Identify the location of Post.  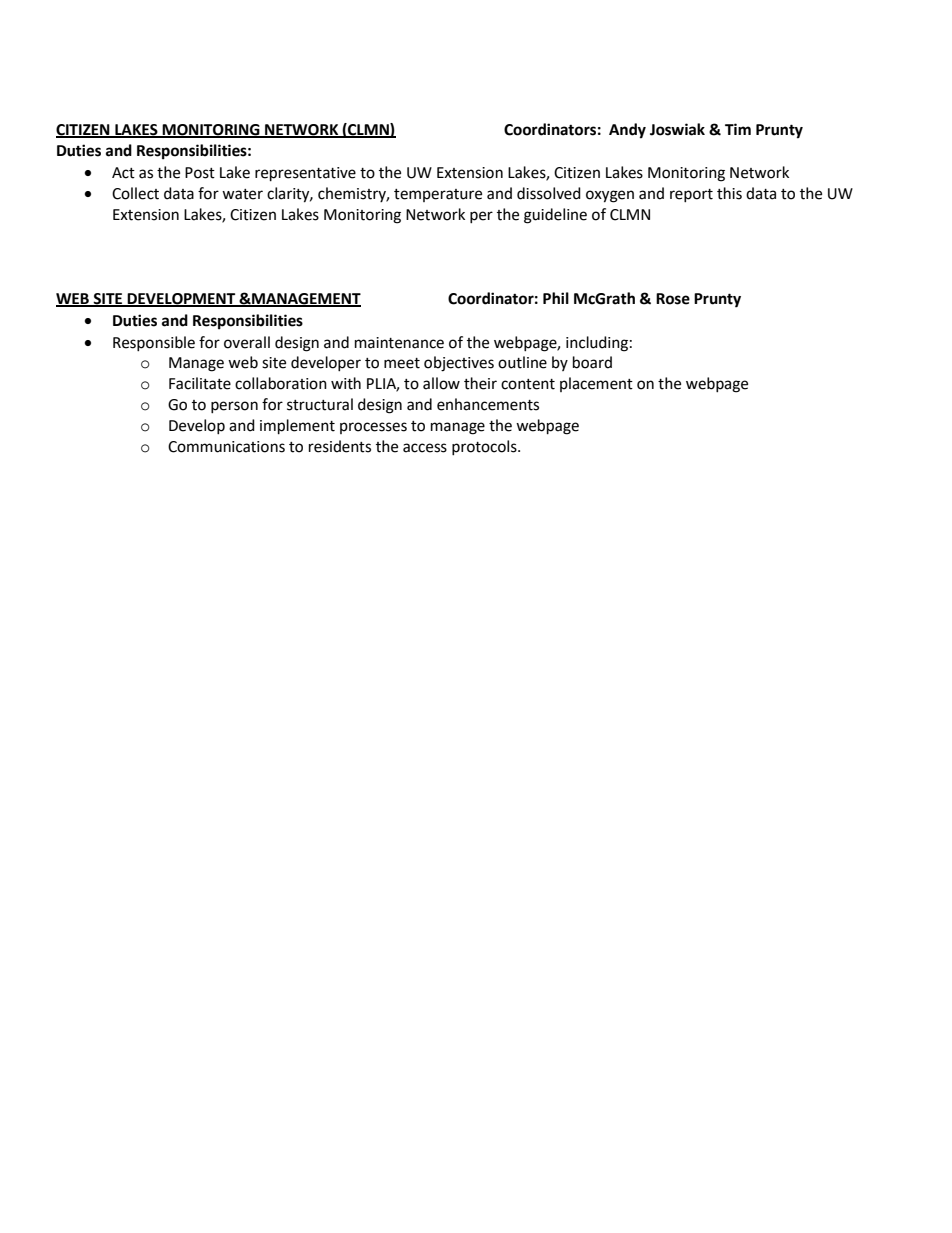
(200, 173).
